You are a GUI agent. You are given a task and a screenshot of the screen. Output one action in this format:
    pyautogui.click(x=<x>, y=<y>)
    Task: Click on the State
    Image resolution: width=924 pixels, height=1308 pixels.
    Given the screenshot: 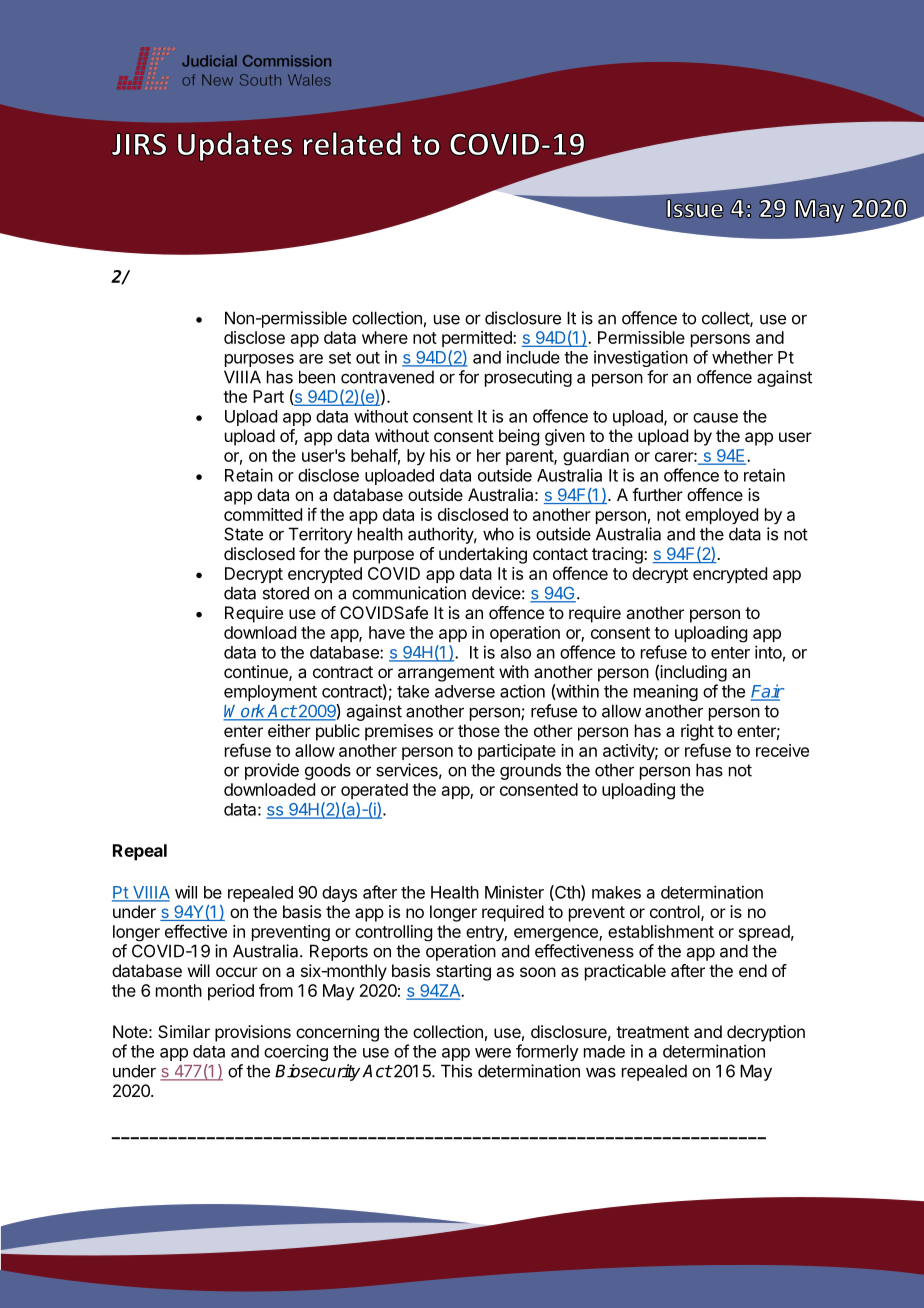 What is the action you would take?
    pyautogui.click(x=243, y=534)
